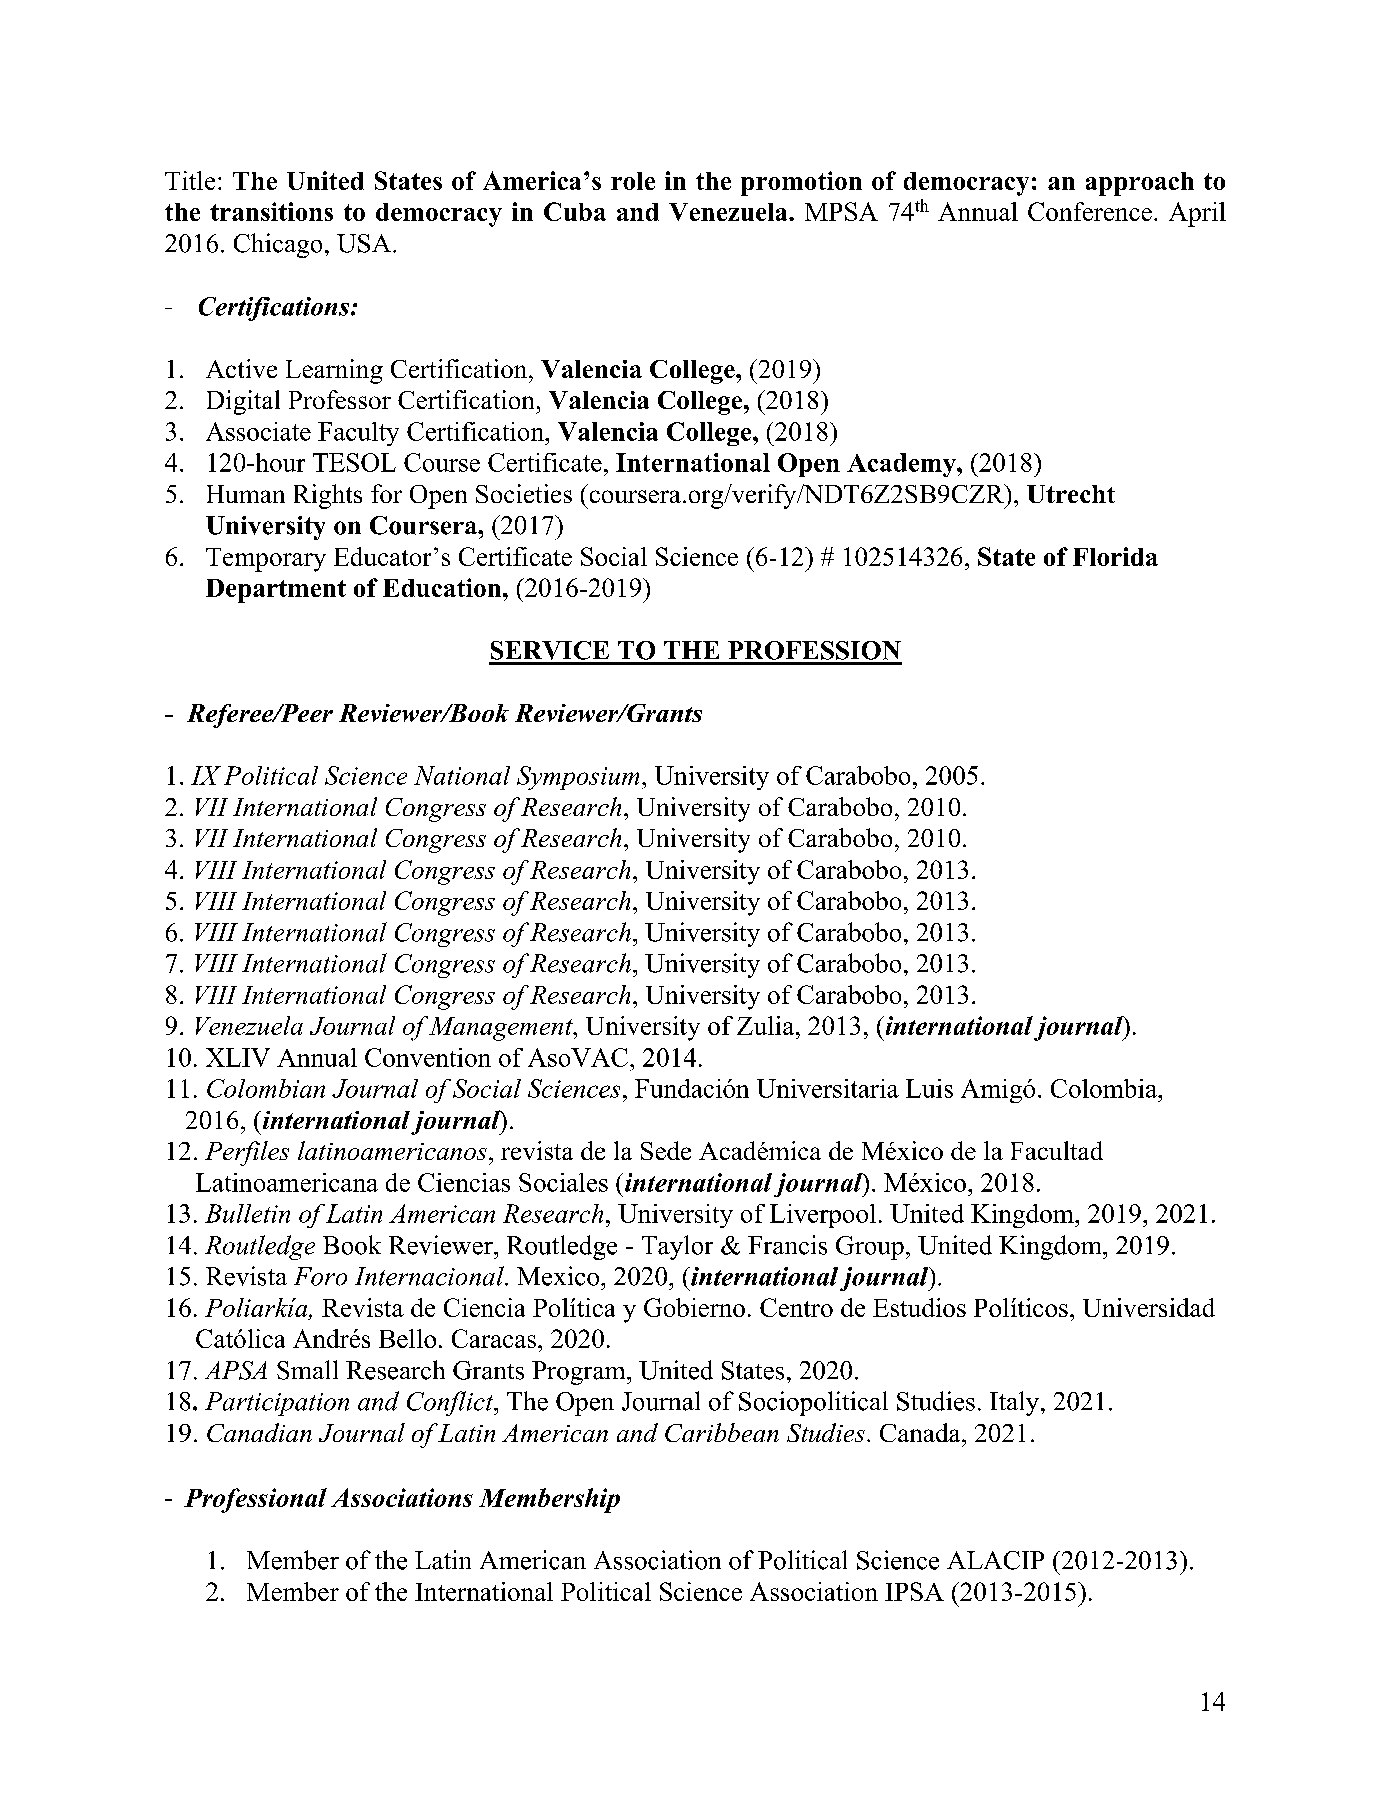 The width and height of the screenshot is (1388, 1796). Describe the element at coordinates (914, 1591) in the screenshot. I see `IPSA` at that location.
